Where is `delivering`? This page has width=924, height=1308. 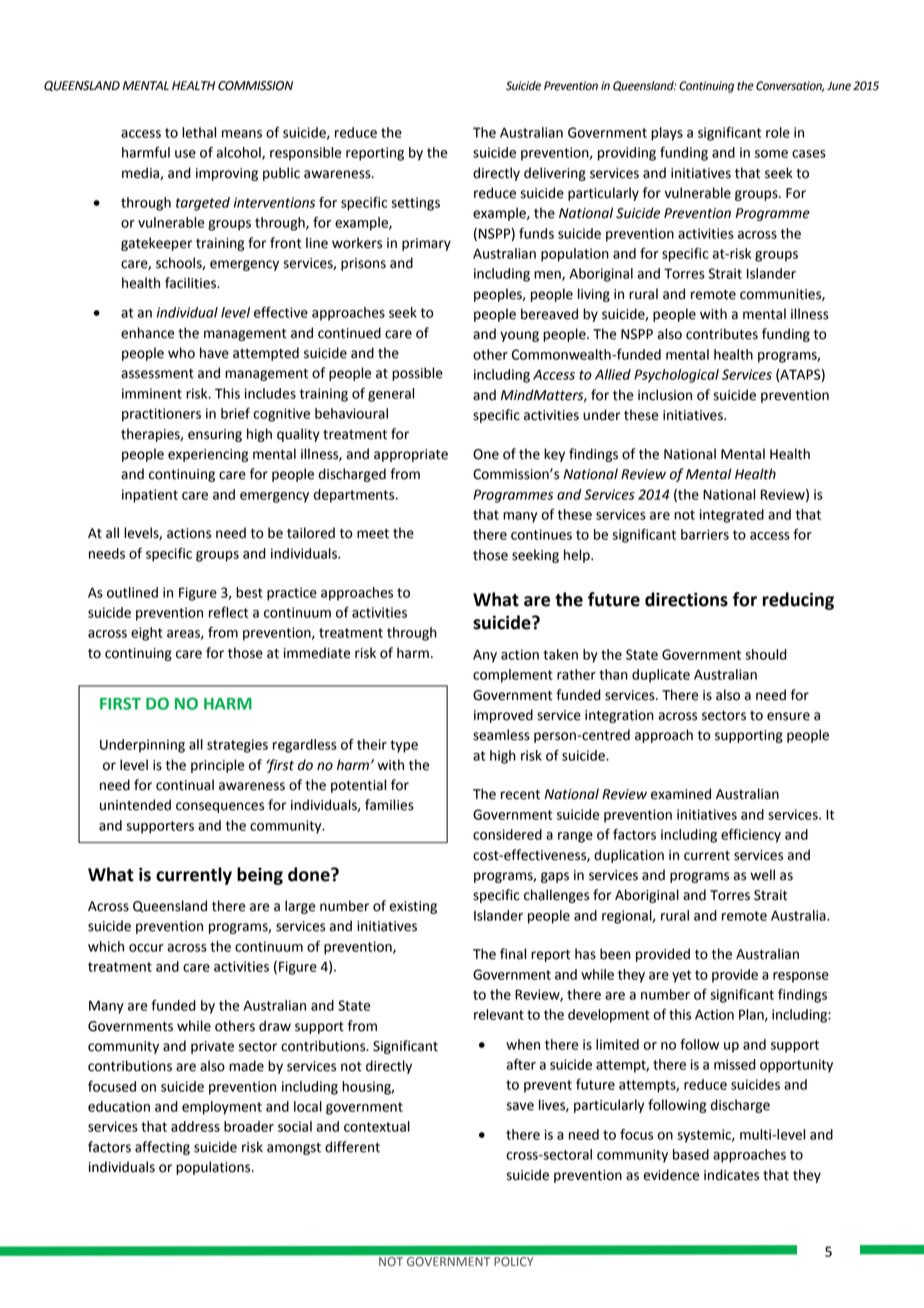 delivering is located at coordinates (555, 174).
